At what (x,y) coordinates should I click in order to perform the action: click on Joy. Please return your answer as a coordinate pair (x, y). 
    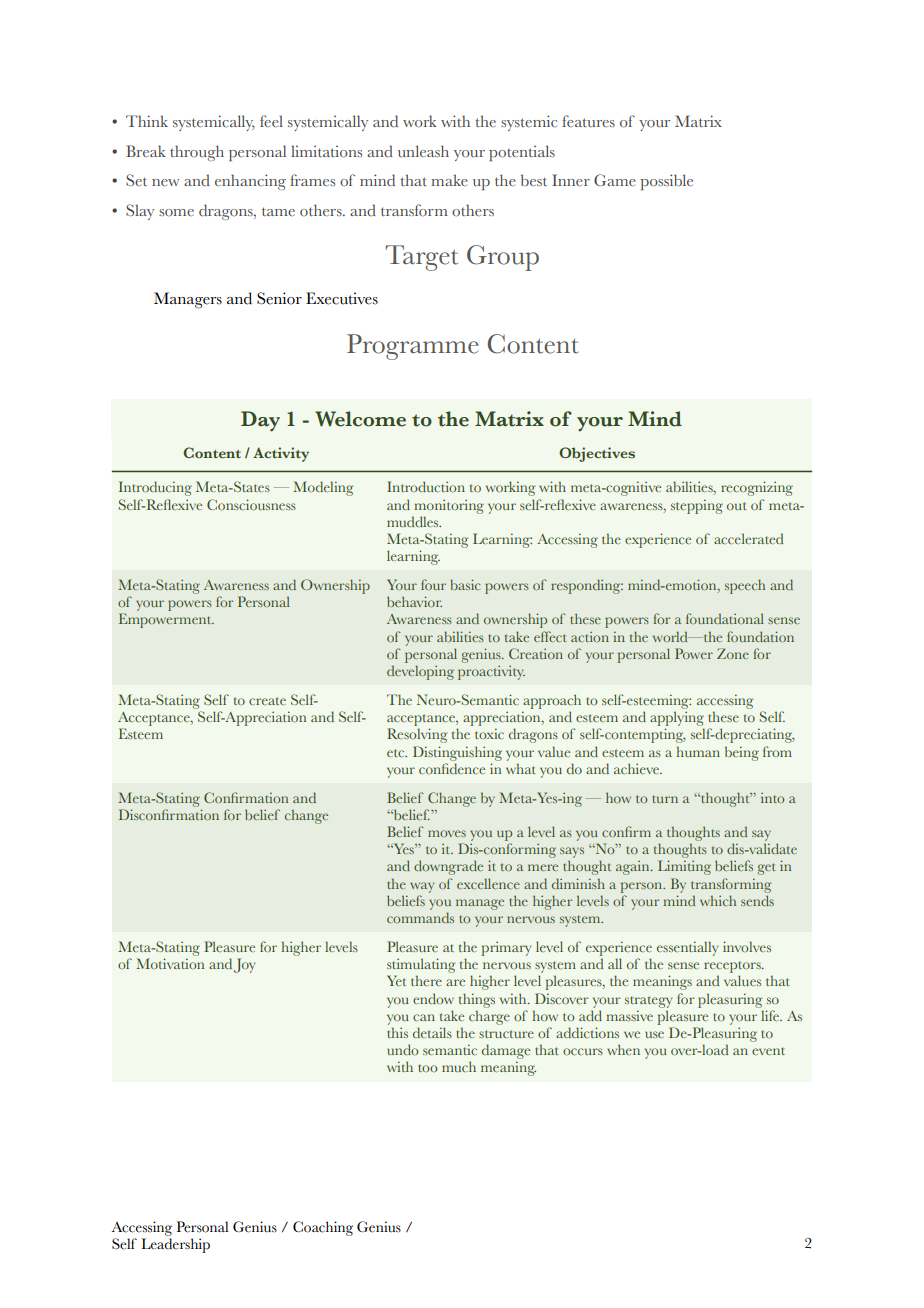
    Looking at the image, I should click on (245, 965).
